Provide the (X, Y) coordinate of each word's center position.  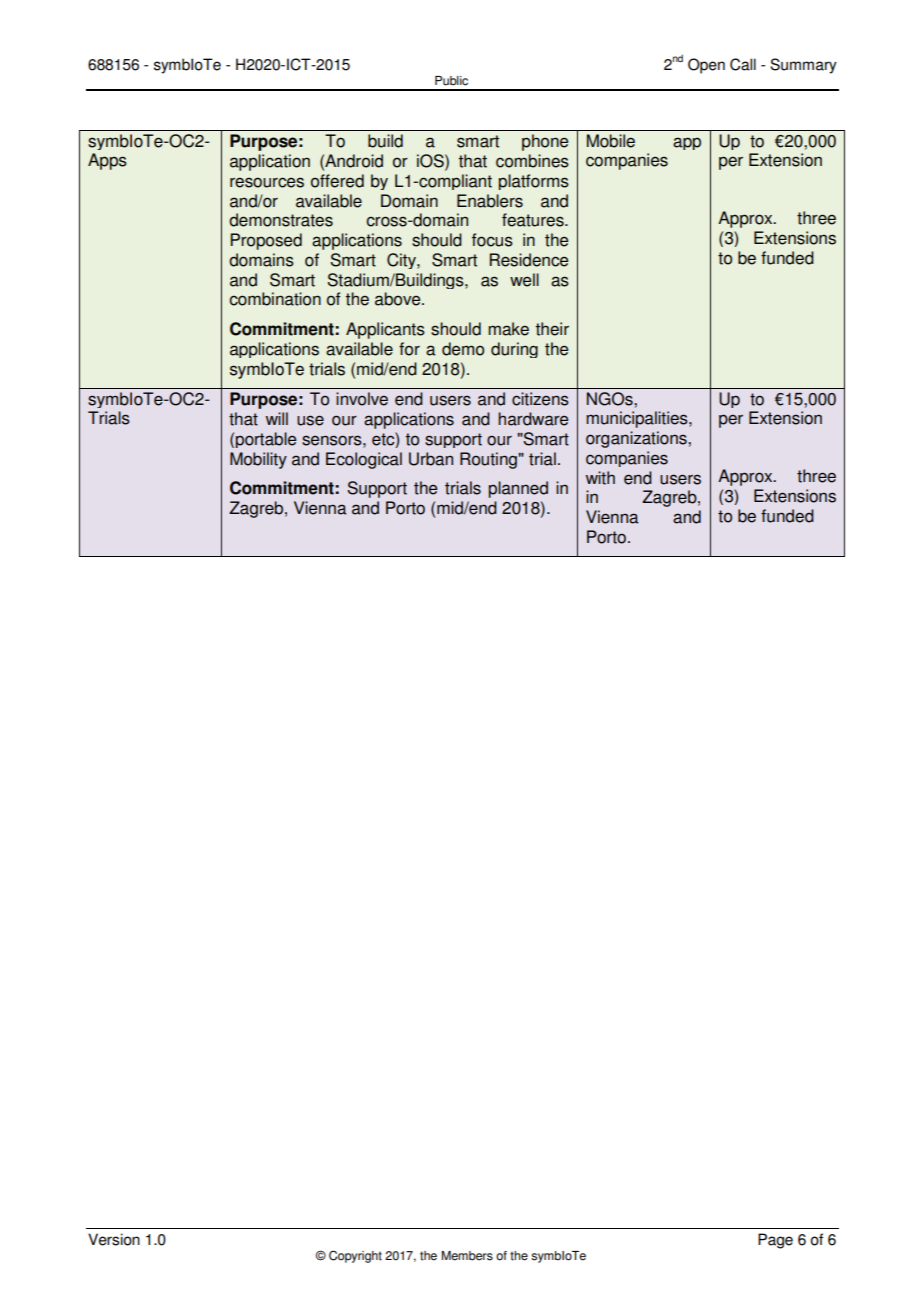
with (600, 478)
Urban (431, 459)
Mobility (258, 460)
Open (706, 66)
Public (451, 81)
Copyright (355, 1256)
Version (114, 1239)
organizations (637, 439)
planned (518, 489)
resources (267, 182)
